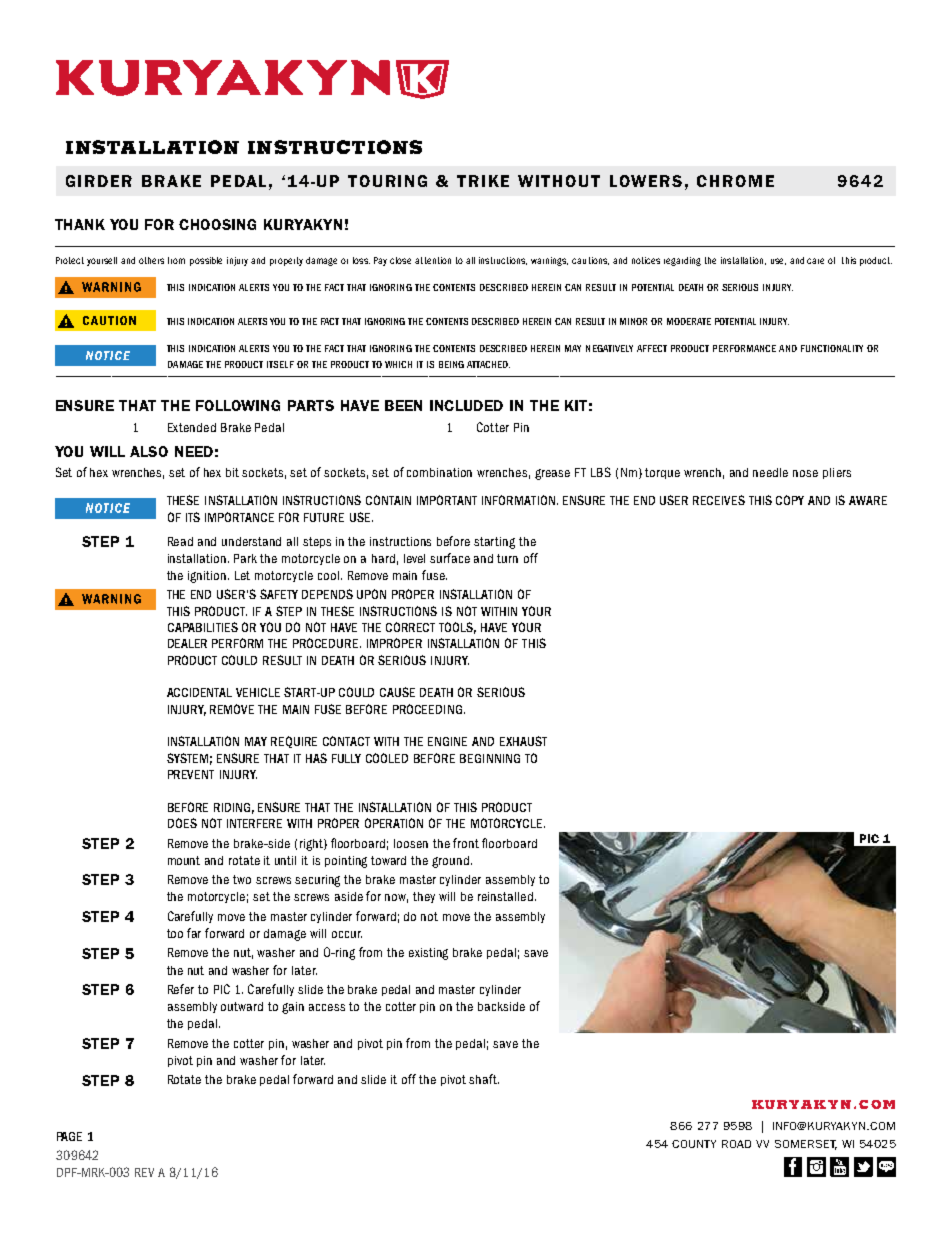 This screenshot has width=952, height=1233. I want to click on CHROME, so click(735, 181).
